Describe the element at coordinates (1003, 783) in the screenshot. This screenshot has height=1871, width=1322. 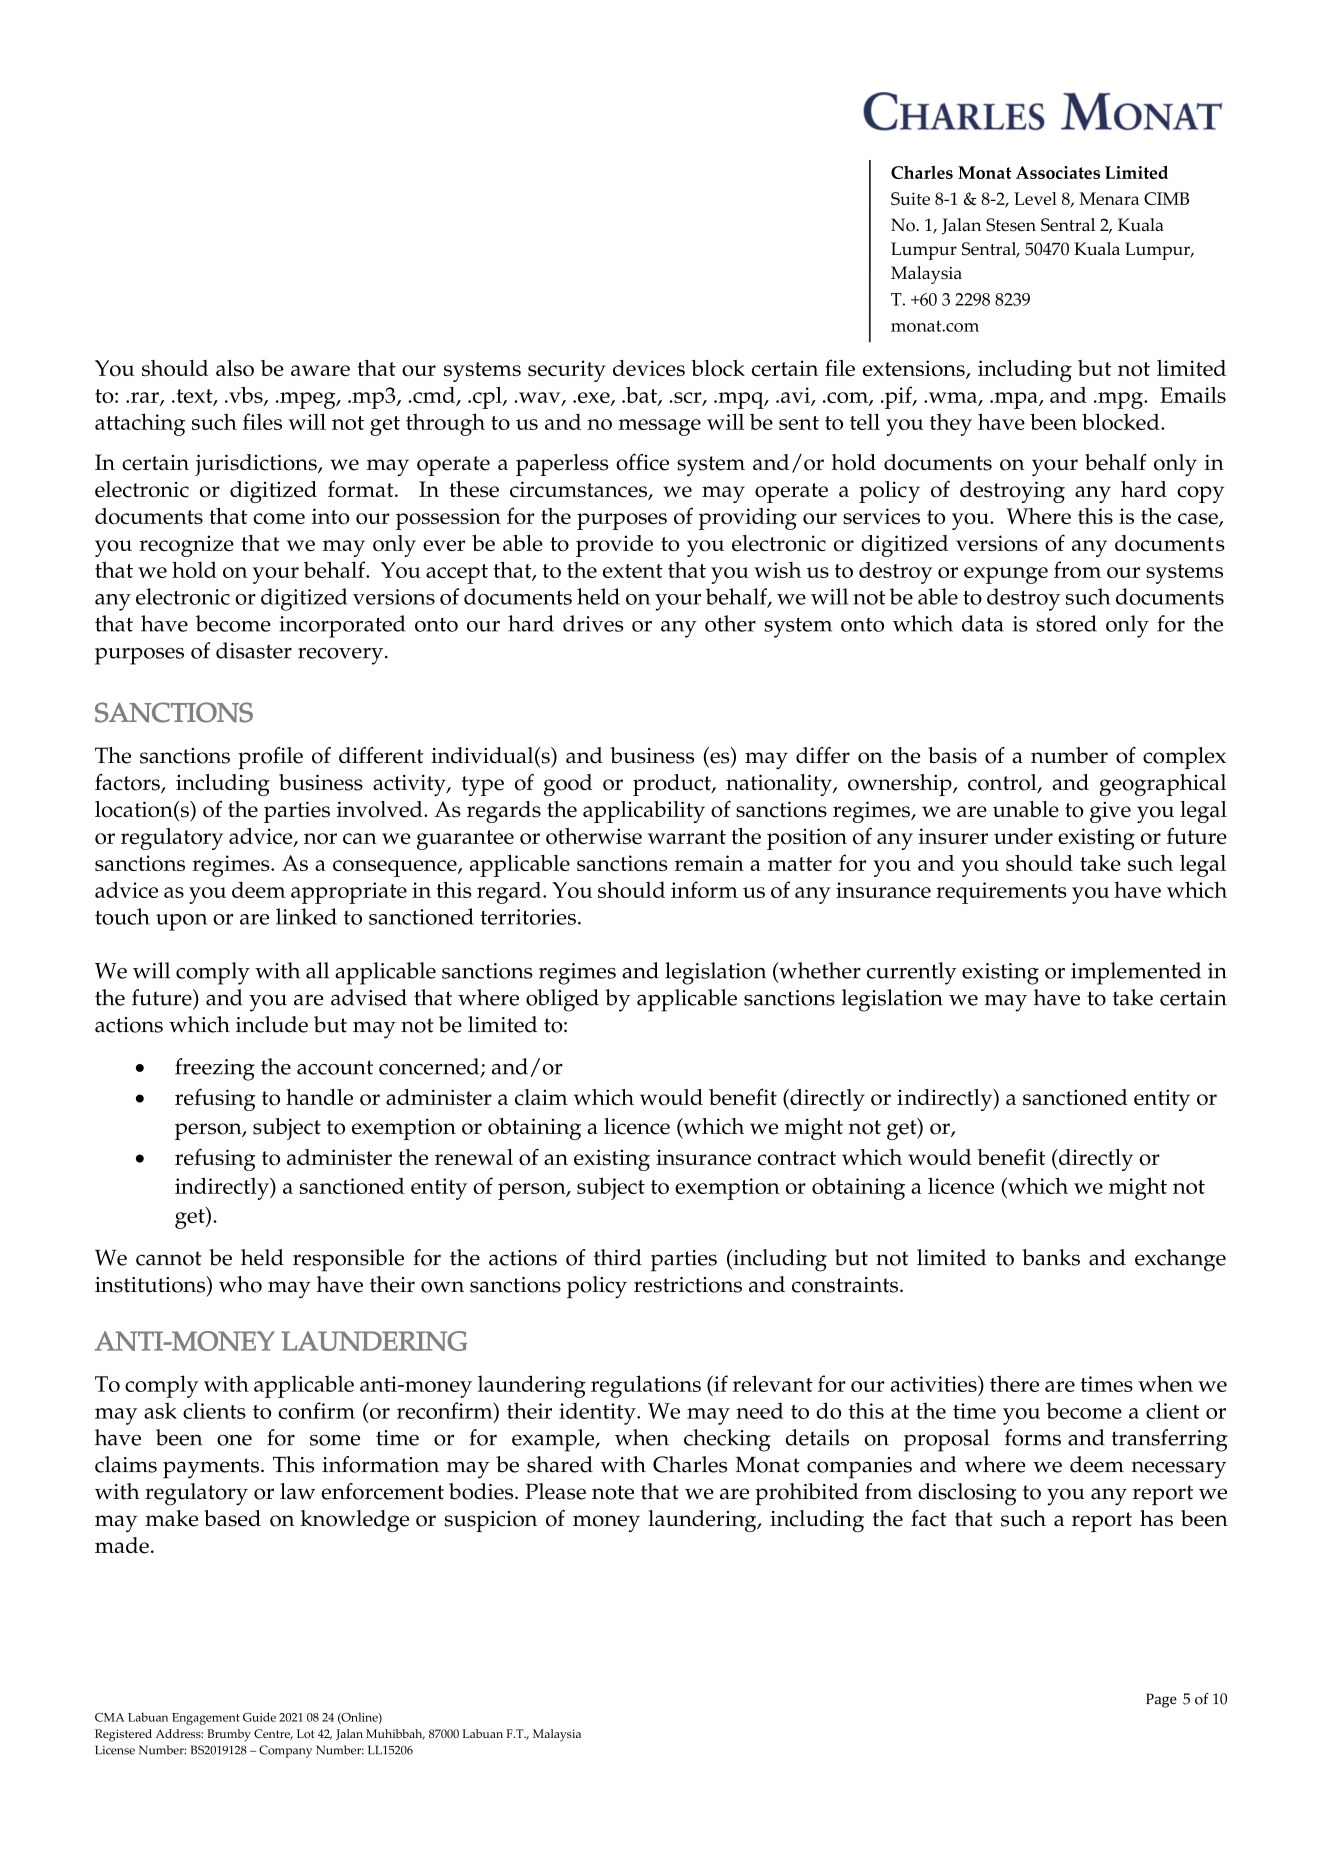
I see `control` at that location.
